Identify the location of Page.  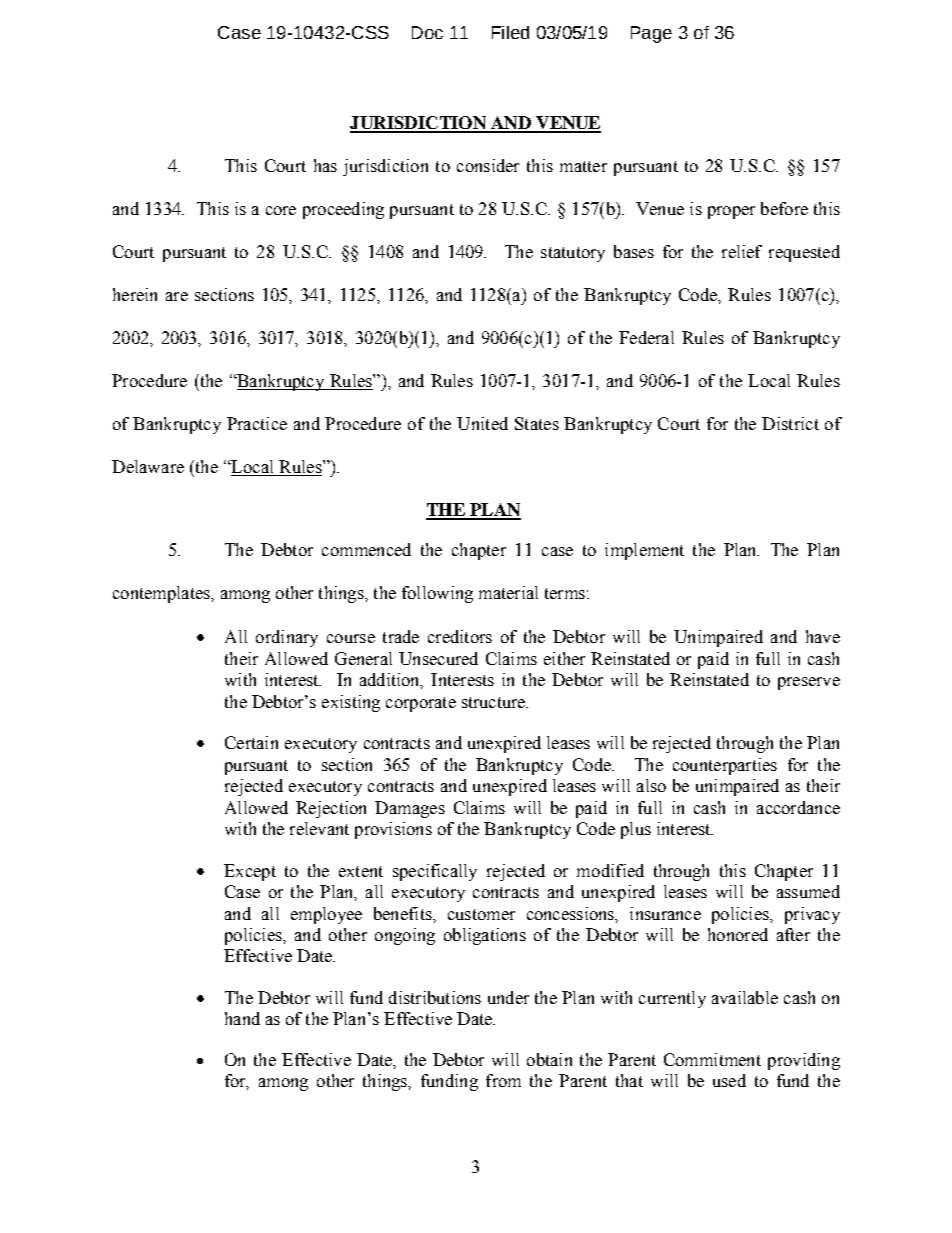
(651, 34).
